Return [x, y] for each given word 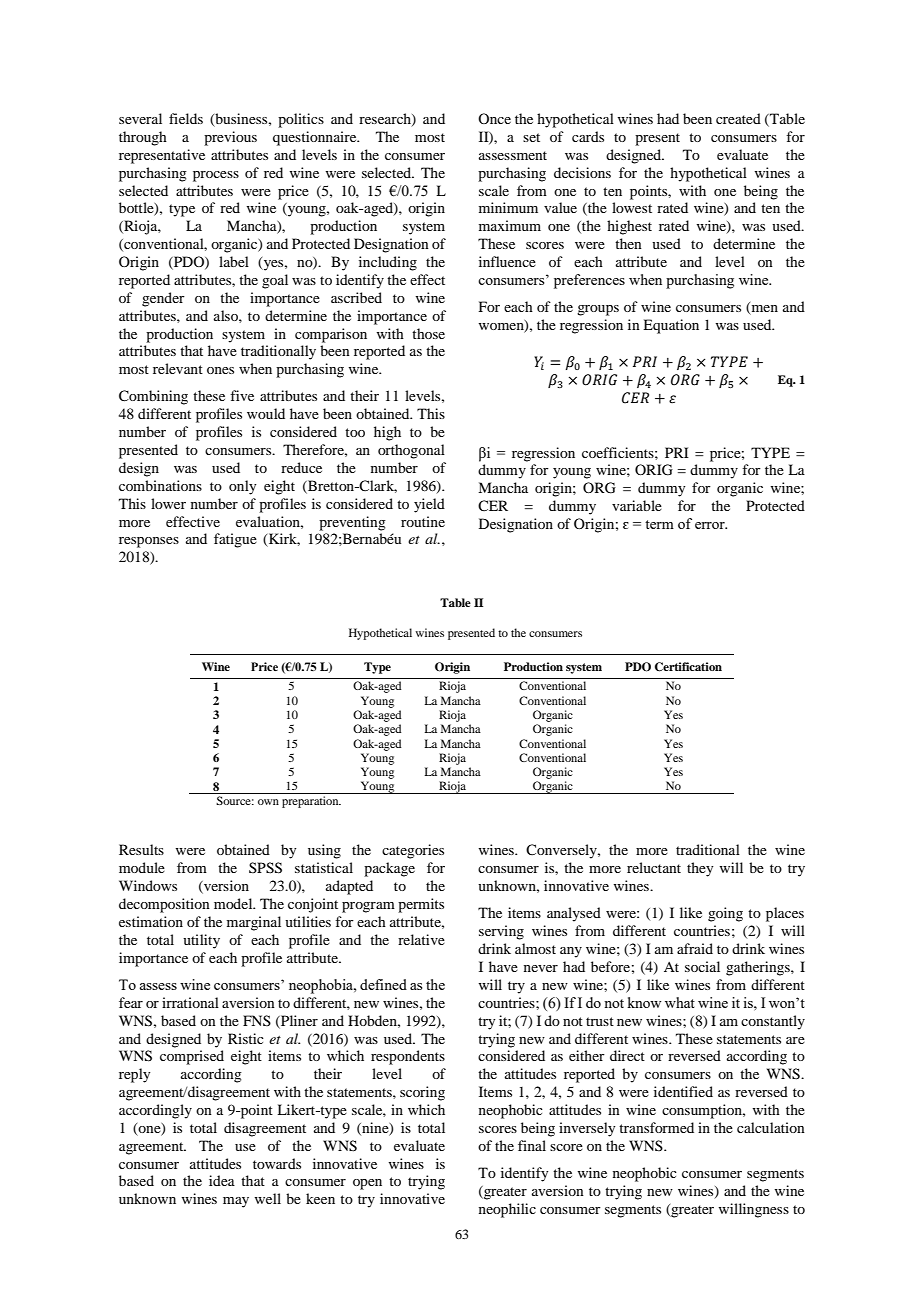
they [700, 869]
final [532, 1145]
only [242, 487]
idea [222, 1180]
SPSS [265, 868]
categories [413, 851]
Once [494, 118]
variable [637, 505]
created [738, 118]
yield [429, 505]
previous [230, 138]
